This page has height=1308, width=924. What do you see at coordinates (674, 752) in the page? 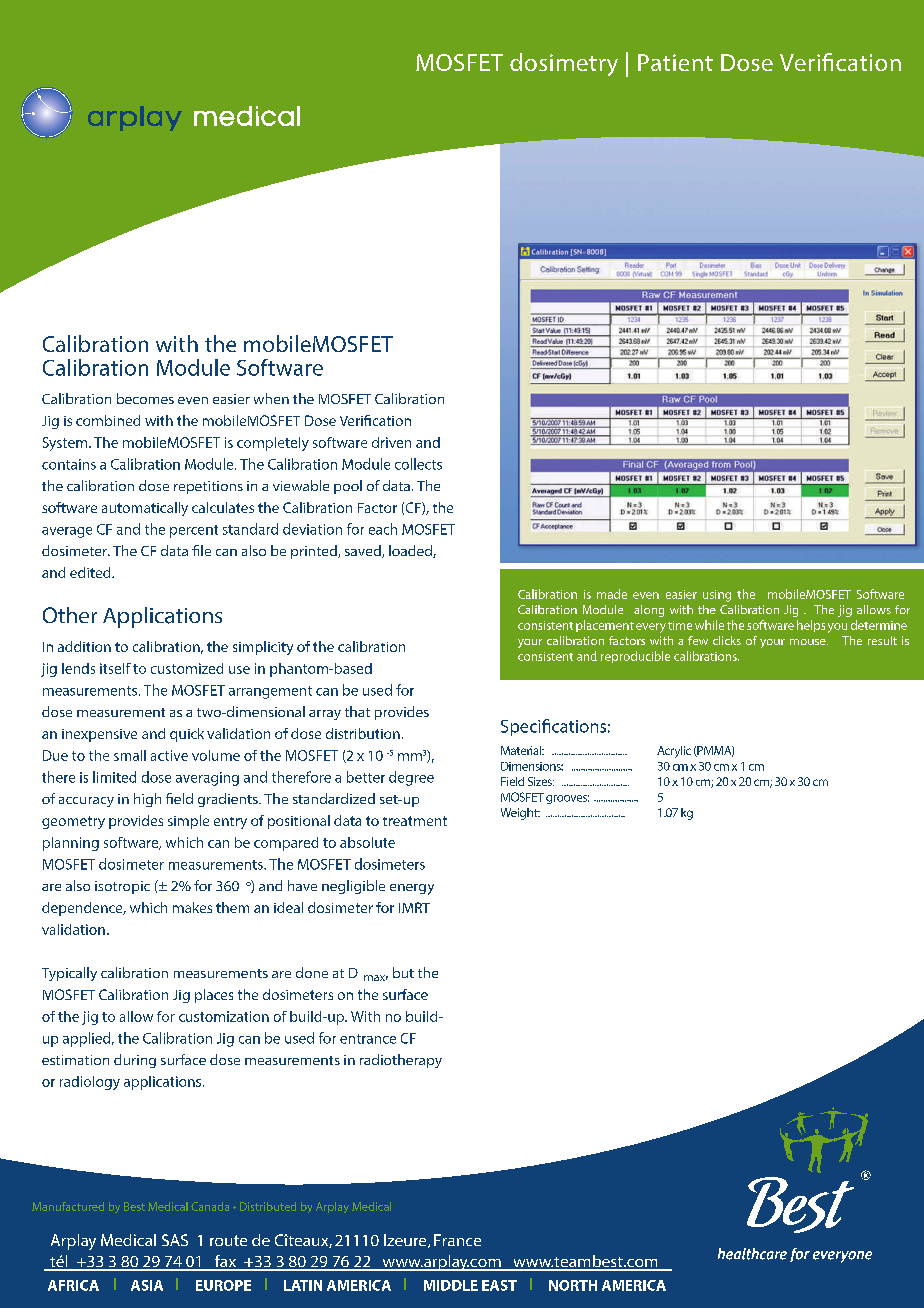
I see `Acrylic` at bounding box center [674, 752].
